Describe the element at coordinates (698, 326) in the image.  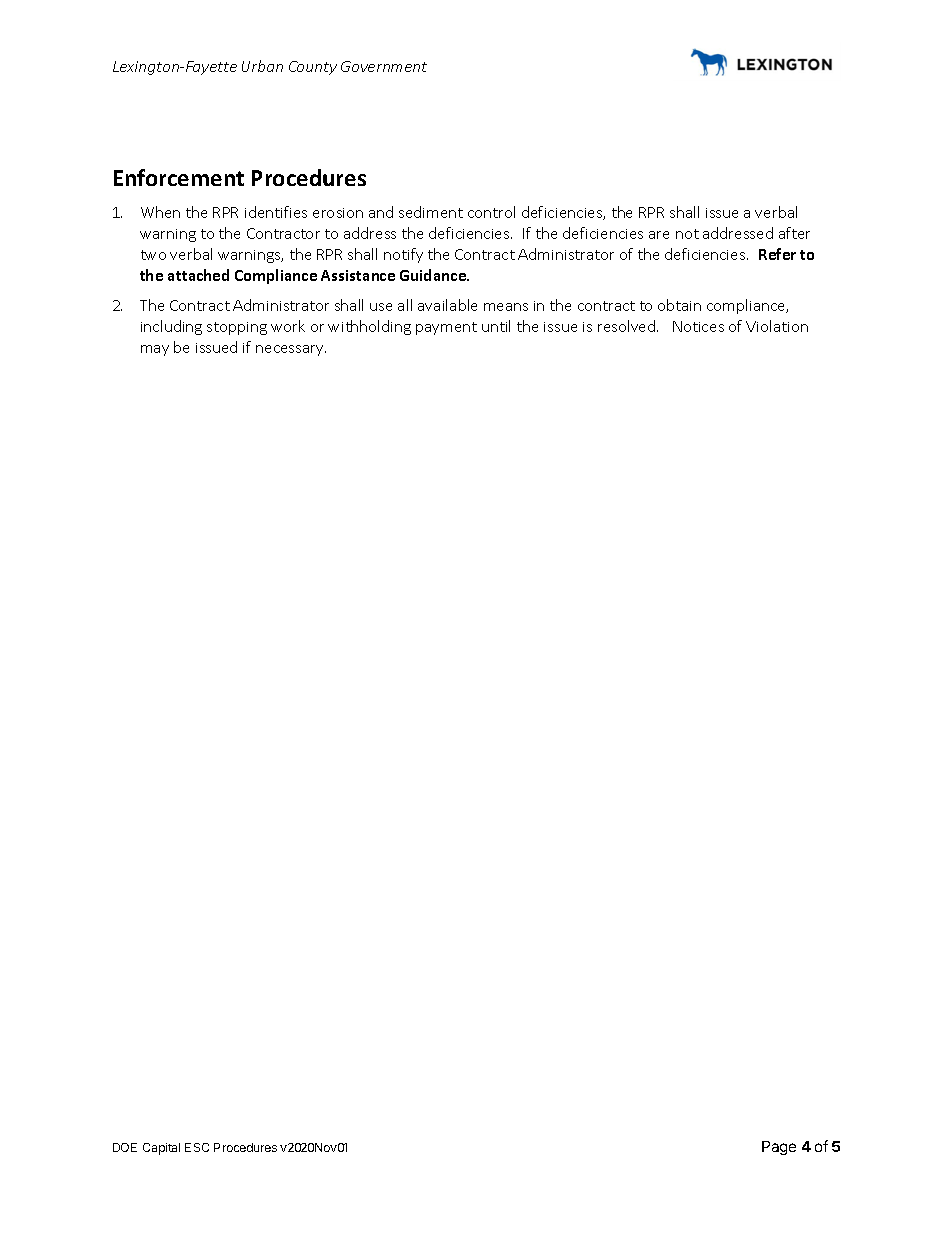
I see `Notices` at that location.
